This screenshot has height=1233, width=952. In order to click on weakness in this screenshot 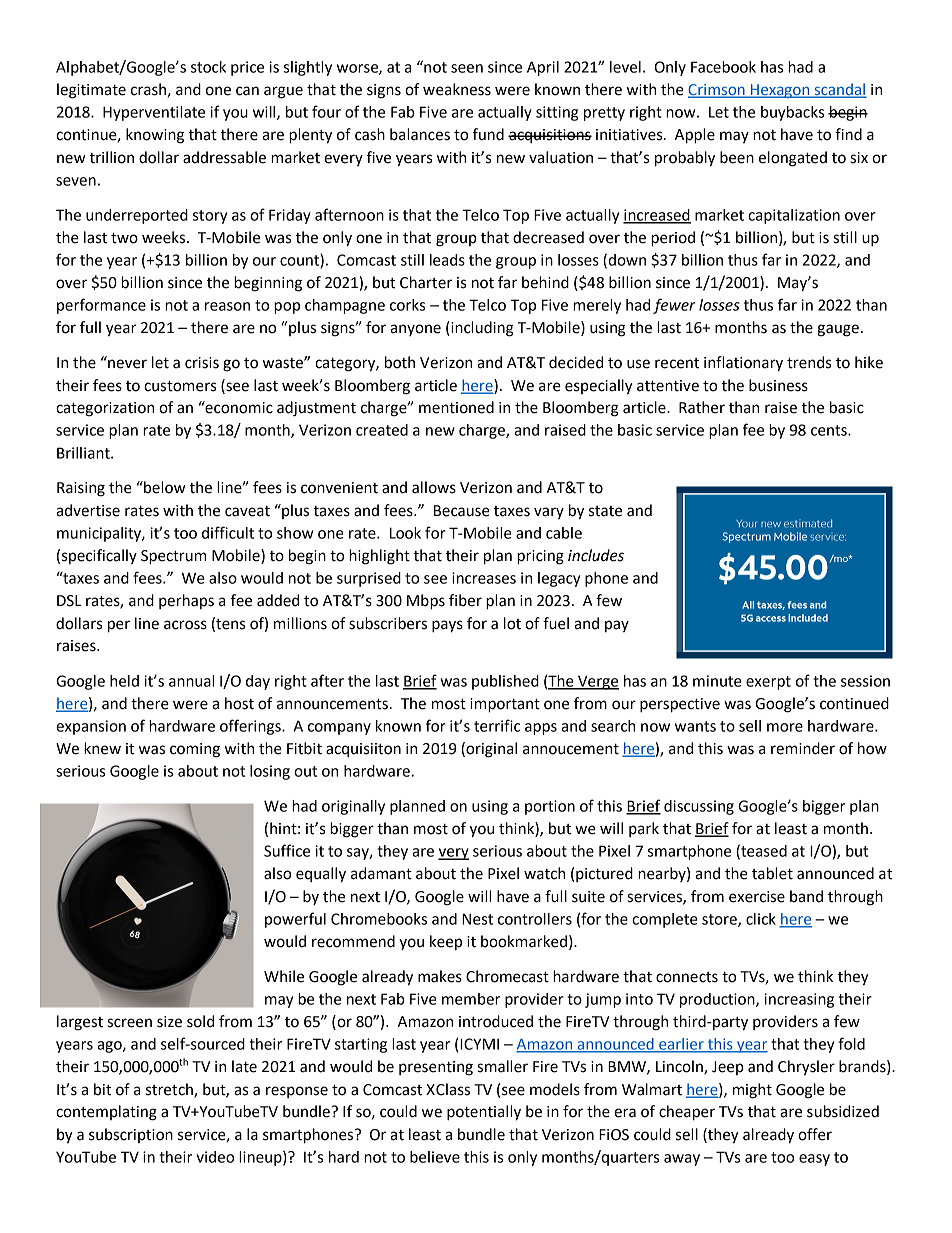, I will do `click(457, 89)`.
